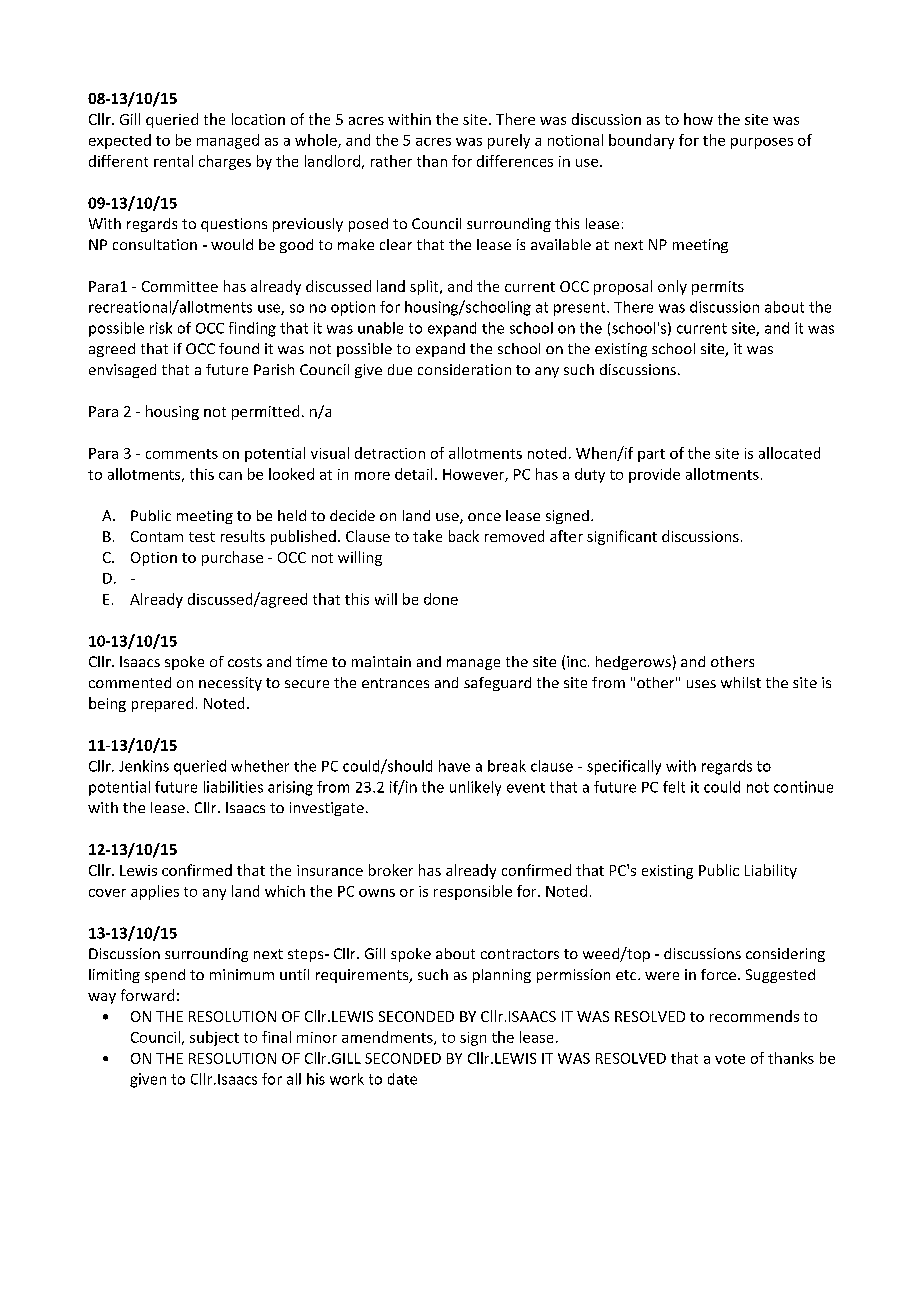  Describe the element at coordinates (674, 787) in the screenshot. I see `felt` at that location.
